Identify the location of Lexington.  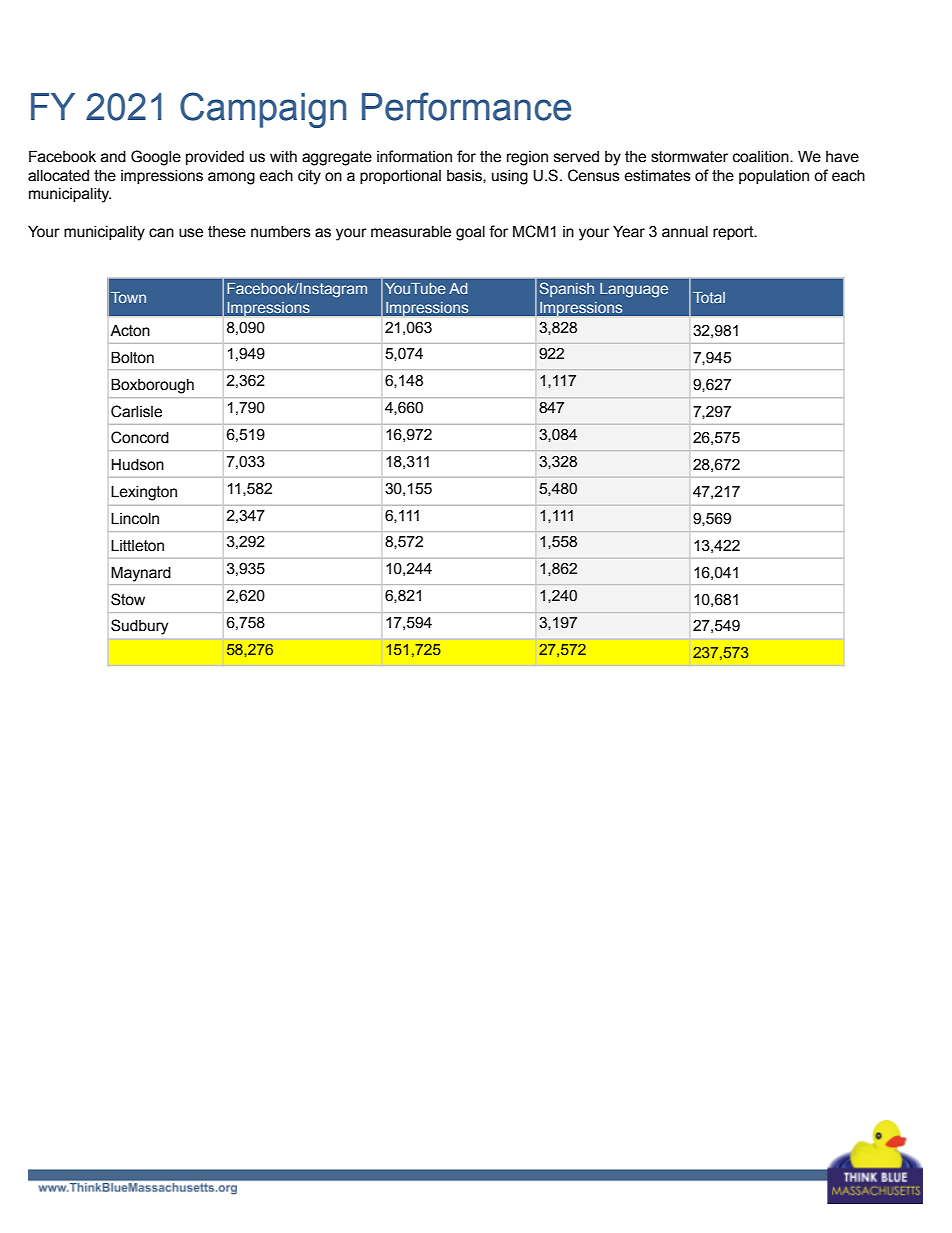
(144, 493).
